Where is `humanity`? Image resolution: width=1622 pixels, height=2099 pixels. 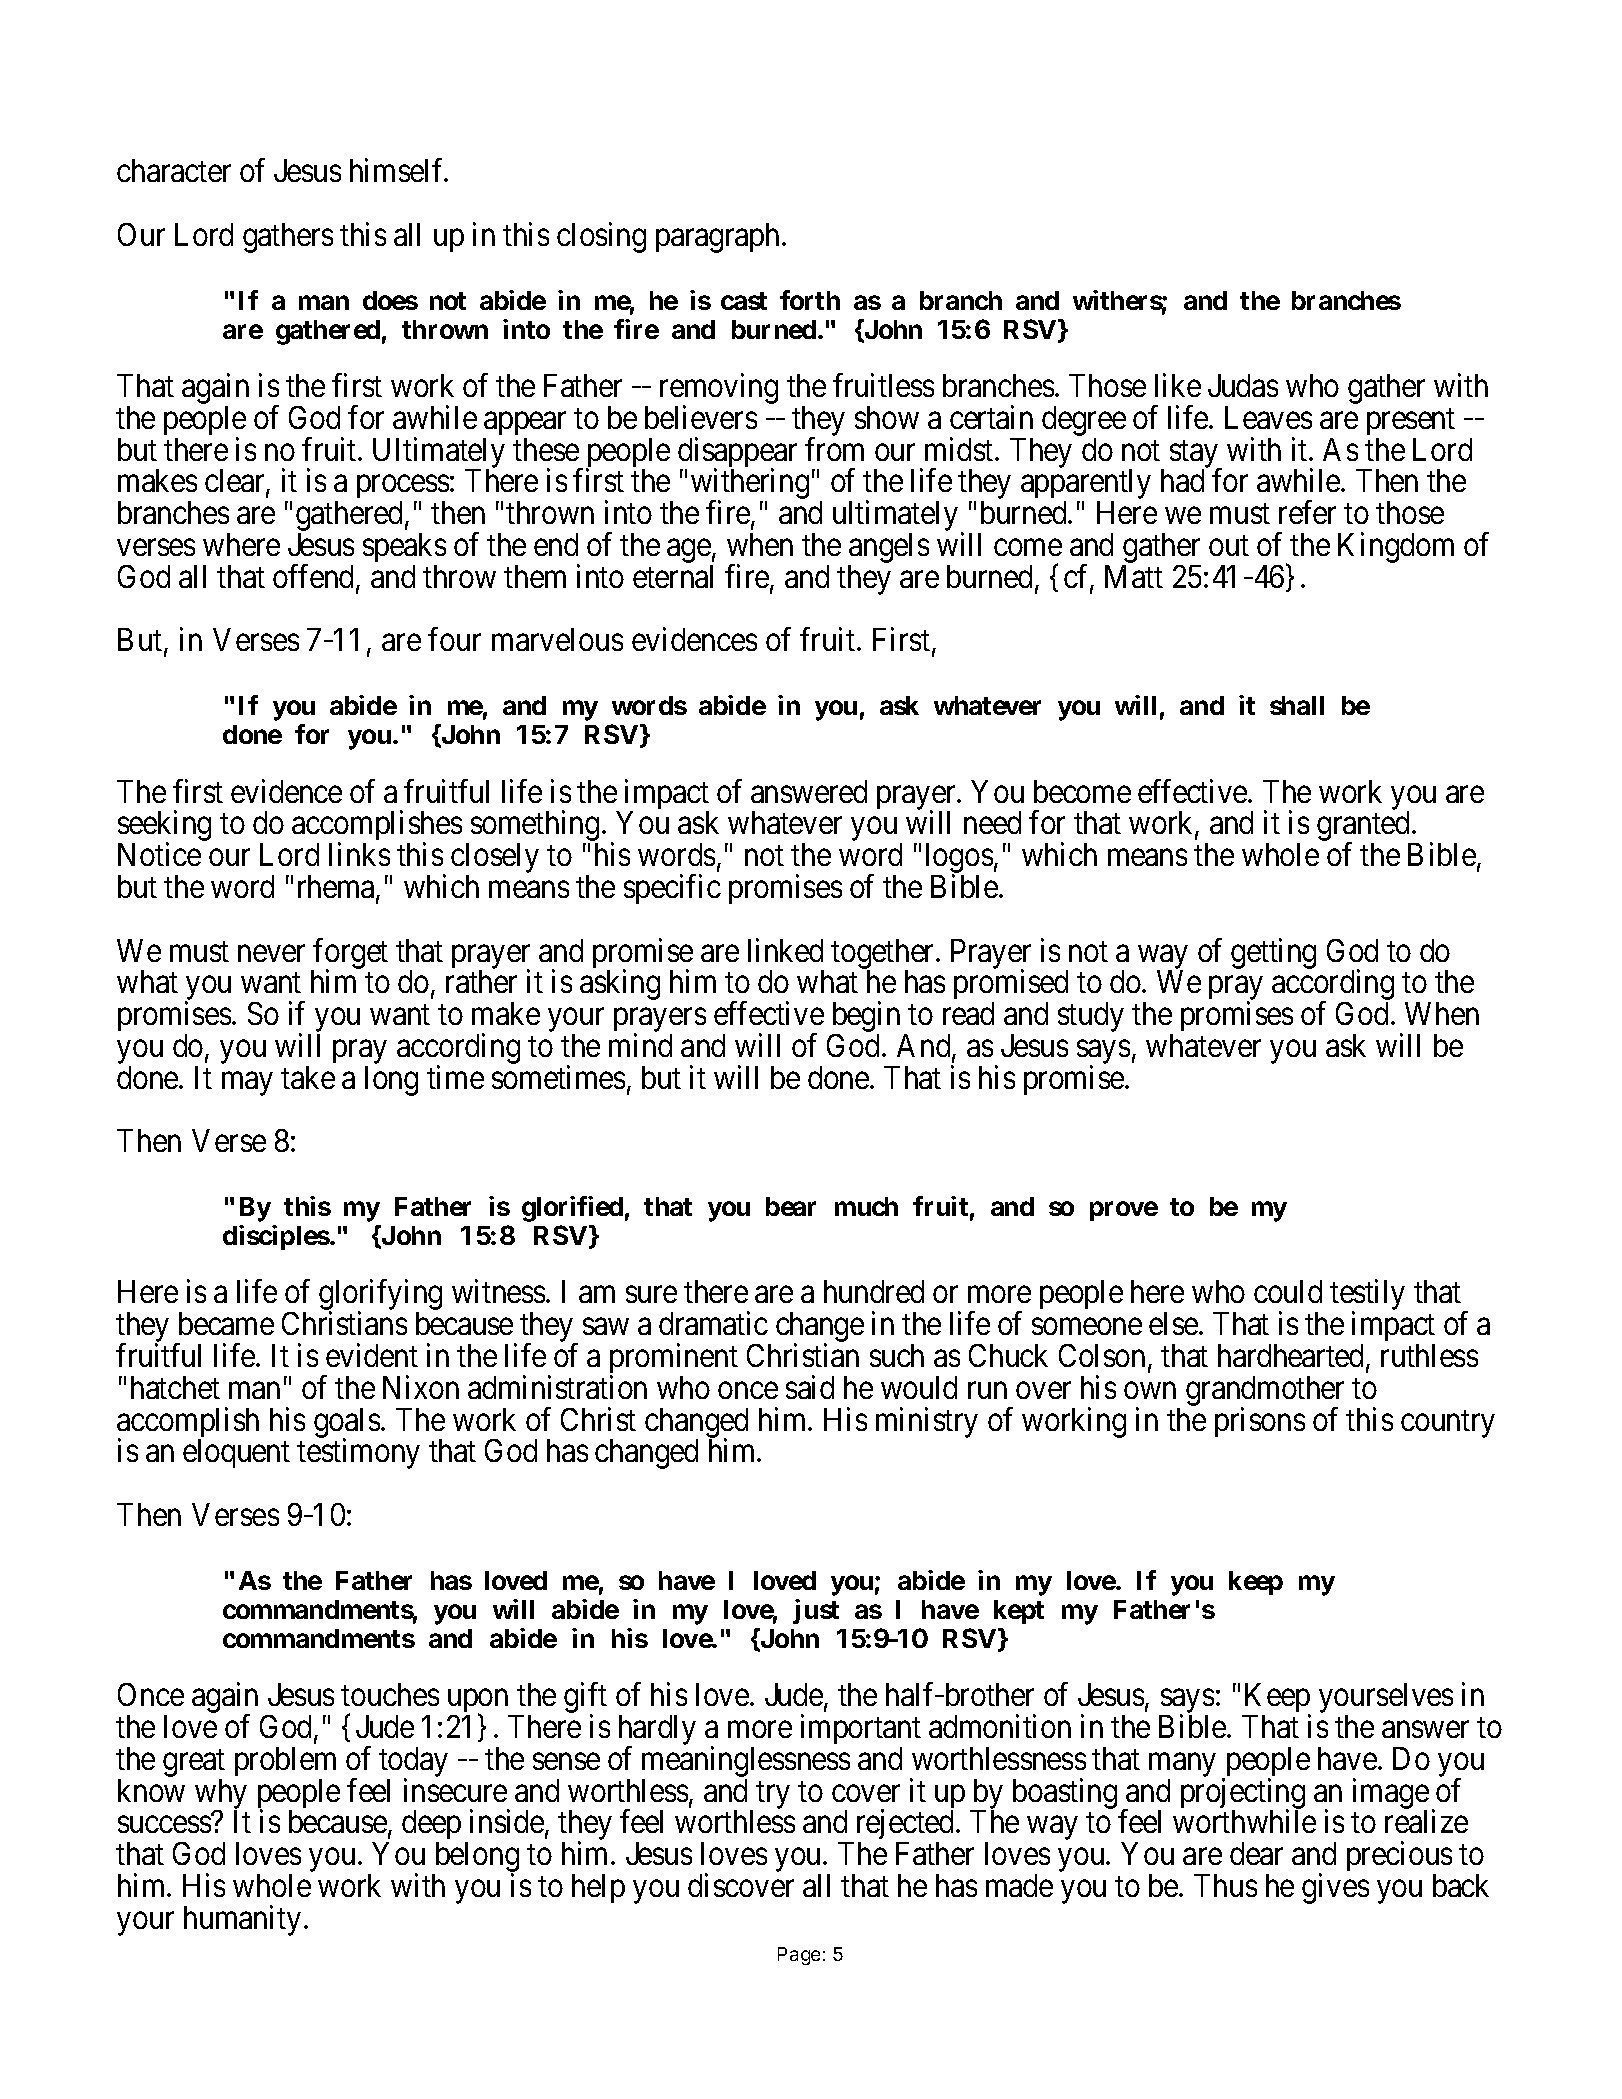 humanity is located at coordinates (242, 1920).
